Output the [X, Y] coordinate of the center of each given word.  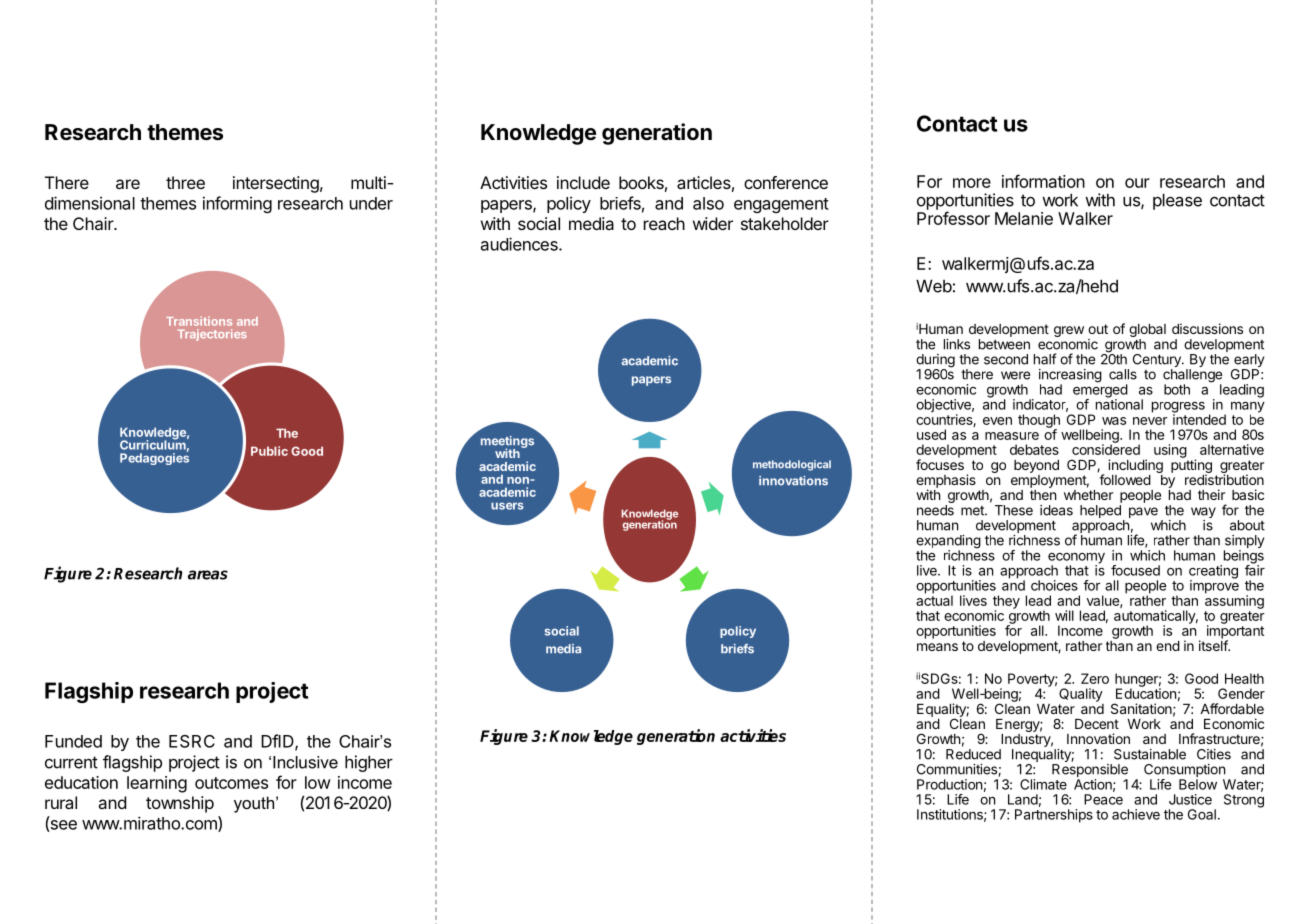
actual [934, 599]
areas [208, 575]
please [1177, 201]
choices [1054, 585]
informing [237, 204]
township [180, 804]
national [1119, 403]
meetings [507, 443]
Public [269, 451]
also [708, 203]
